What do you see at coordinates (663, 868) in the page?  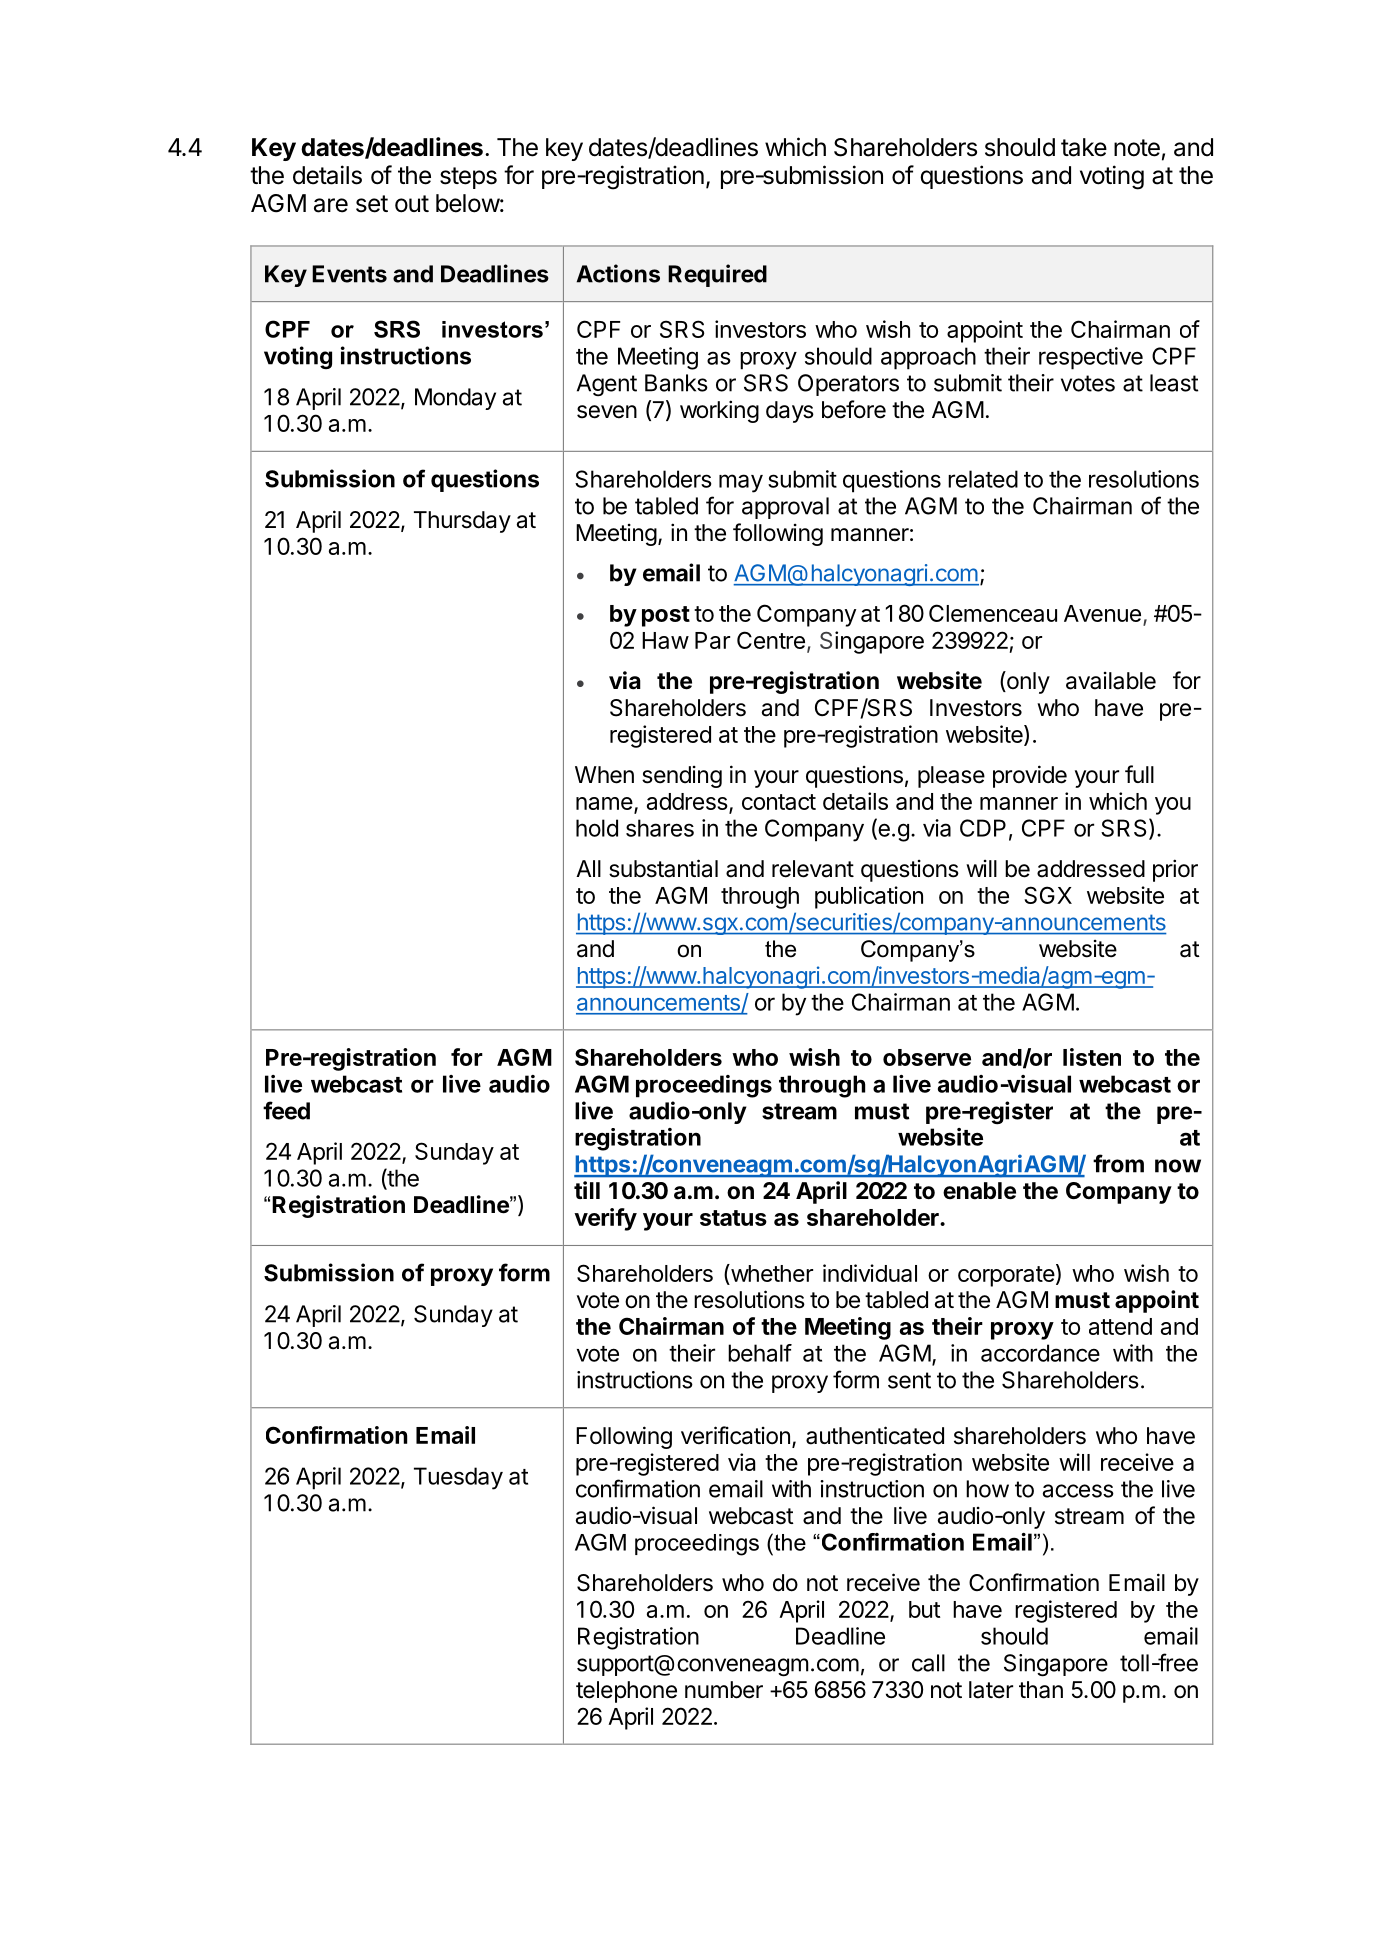 I see `substantial` at bounding box center [663, 868].
